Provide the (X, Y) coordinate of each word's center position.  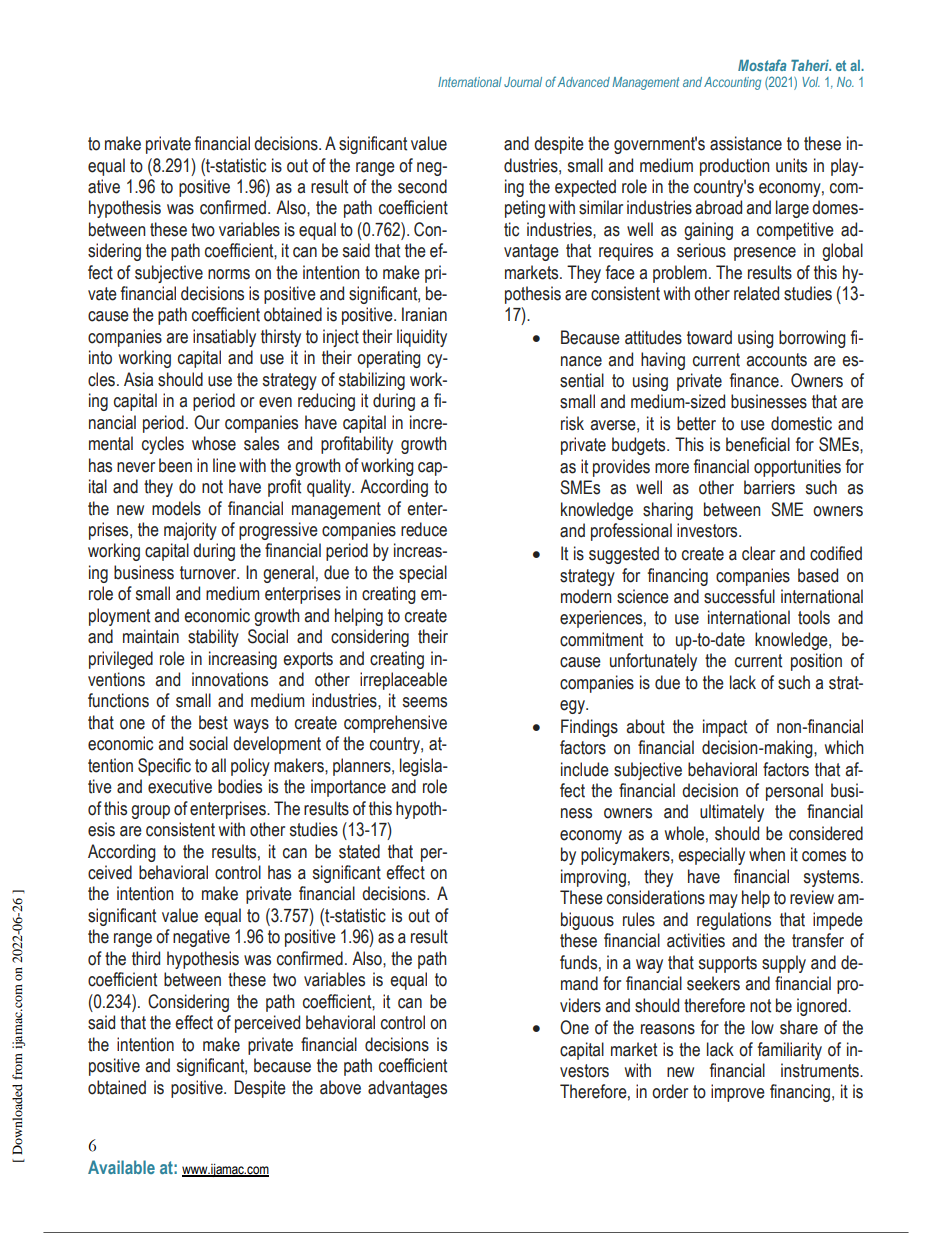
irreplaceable (403, 681)
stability (213, 638)
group (150, 812)
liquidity (422, 338)
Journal (523, 82)
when (767, 854)
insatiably (224, 338)
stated (359, 851)
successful (739, 596)
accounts (776, 360)
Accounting (732, 83)
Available (121, 1167)
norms (229, 274)
